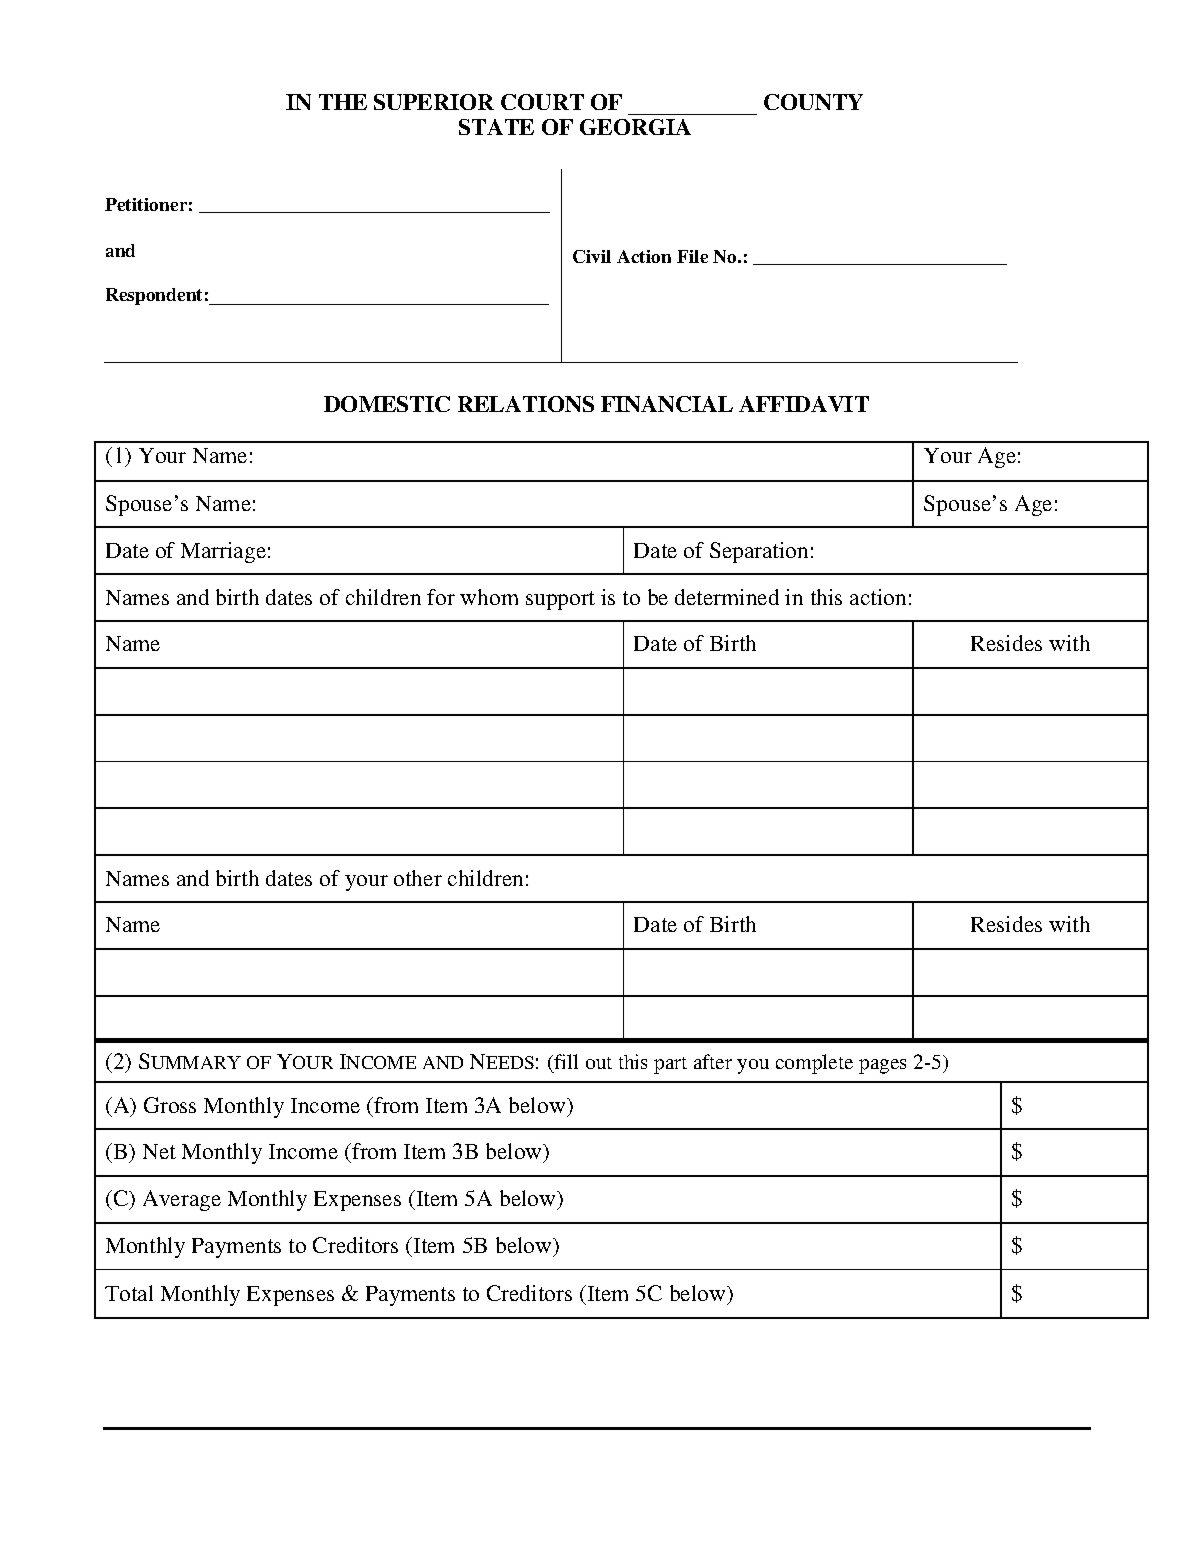  Describe the element at coordinates (489, 597) in the screenshot. I see `whom` at that location.
